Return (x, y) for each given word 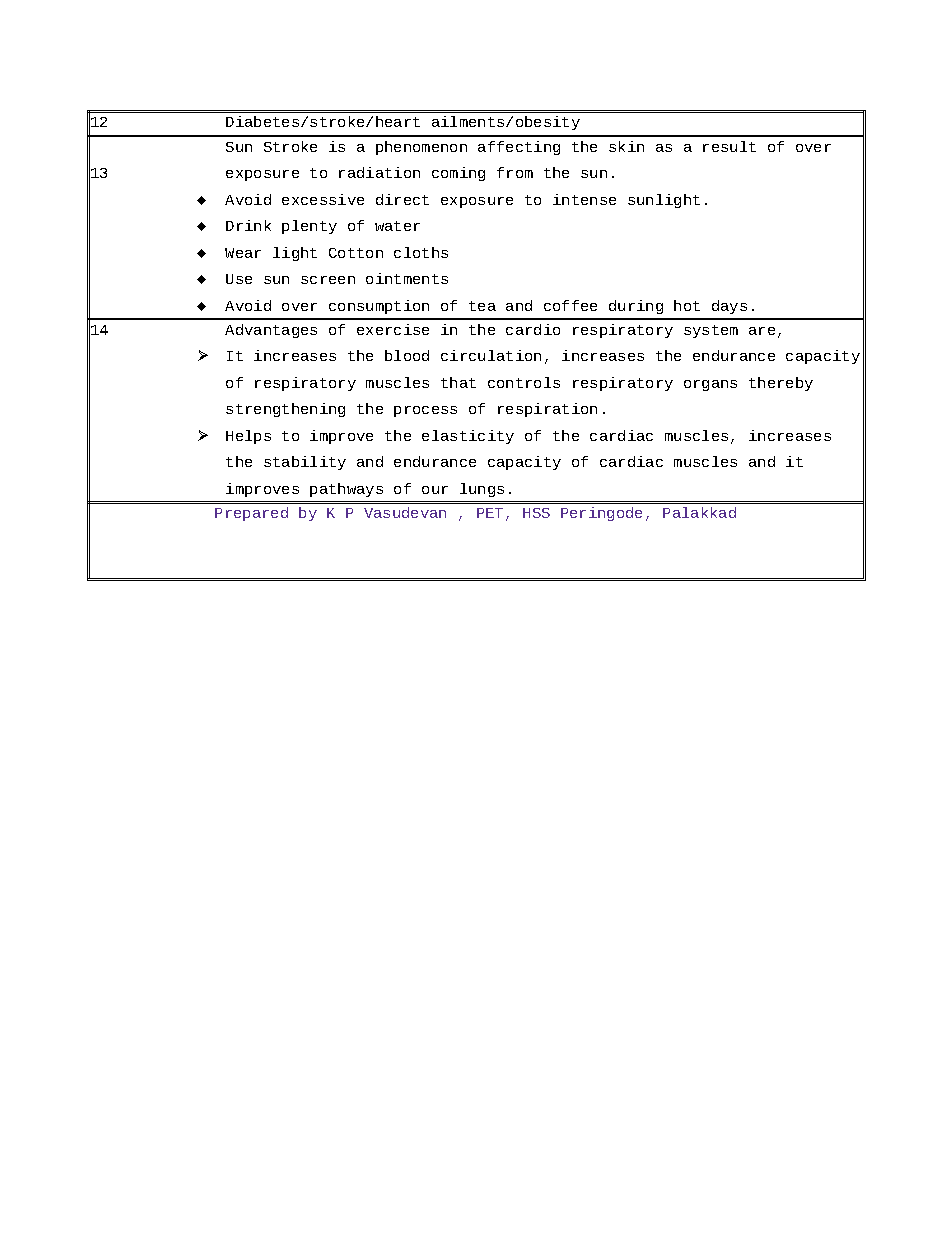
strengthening (285, 410)
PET (490, 513)
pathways (346, 490)
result (729, 146)
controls (524, 382)
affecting (519, 148)
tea (482, 306)
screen (328, 280)
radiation (379, 172)
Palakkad (699, 512)
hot (687, 305)
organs (710, 385)
